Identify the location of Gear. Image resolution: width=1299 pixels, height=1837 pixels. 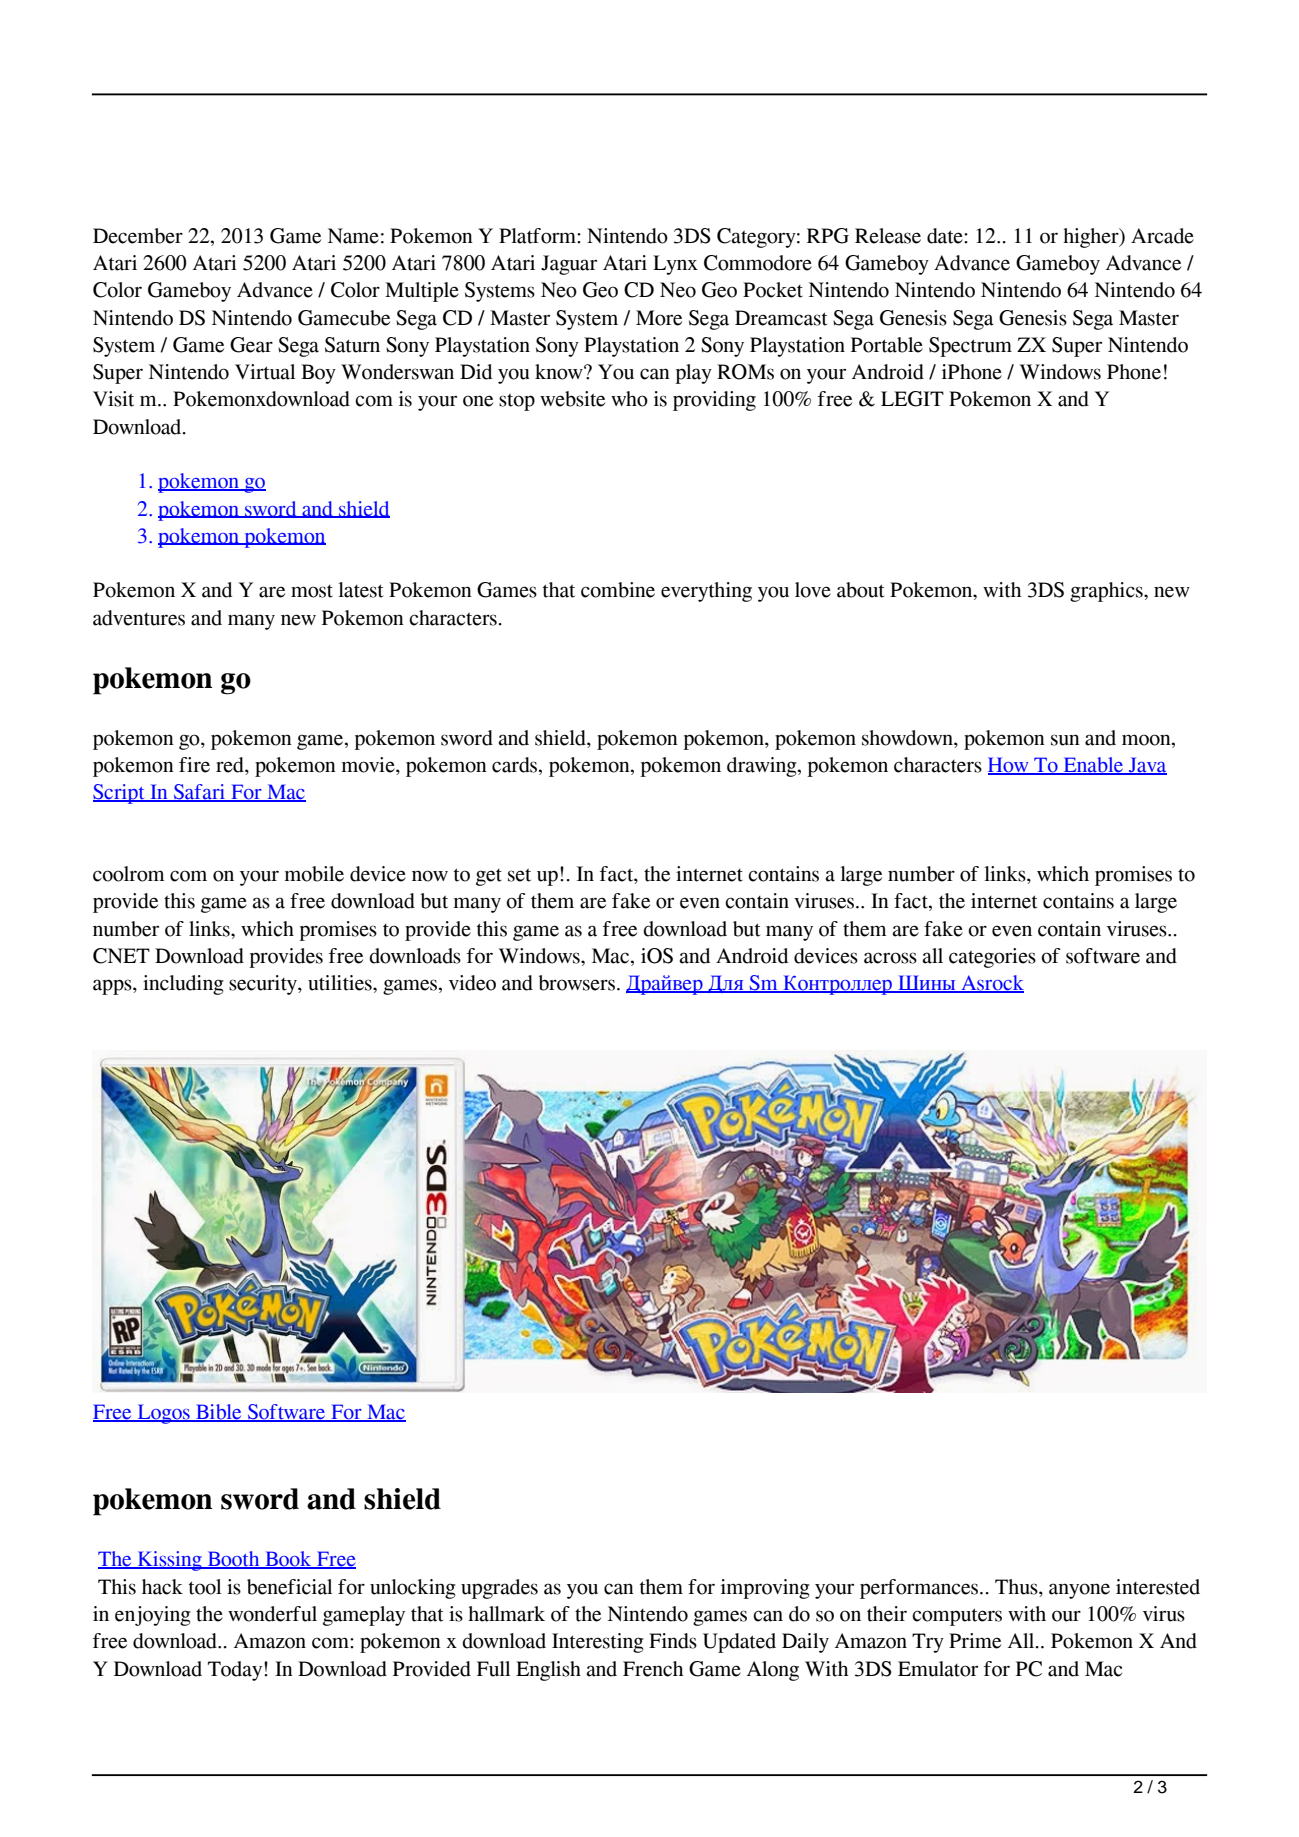
(251, 345).
